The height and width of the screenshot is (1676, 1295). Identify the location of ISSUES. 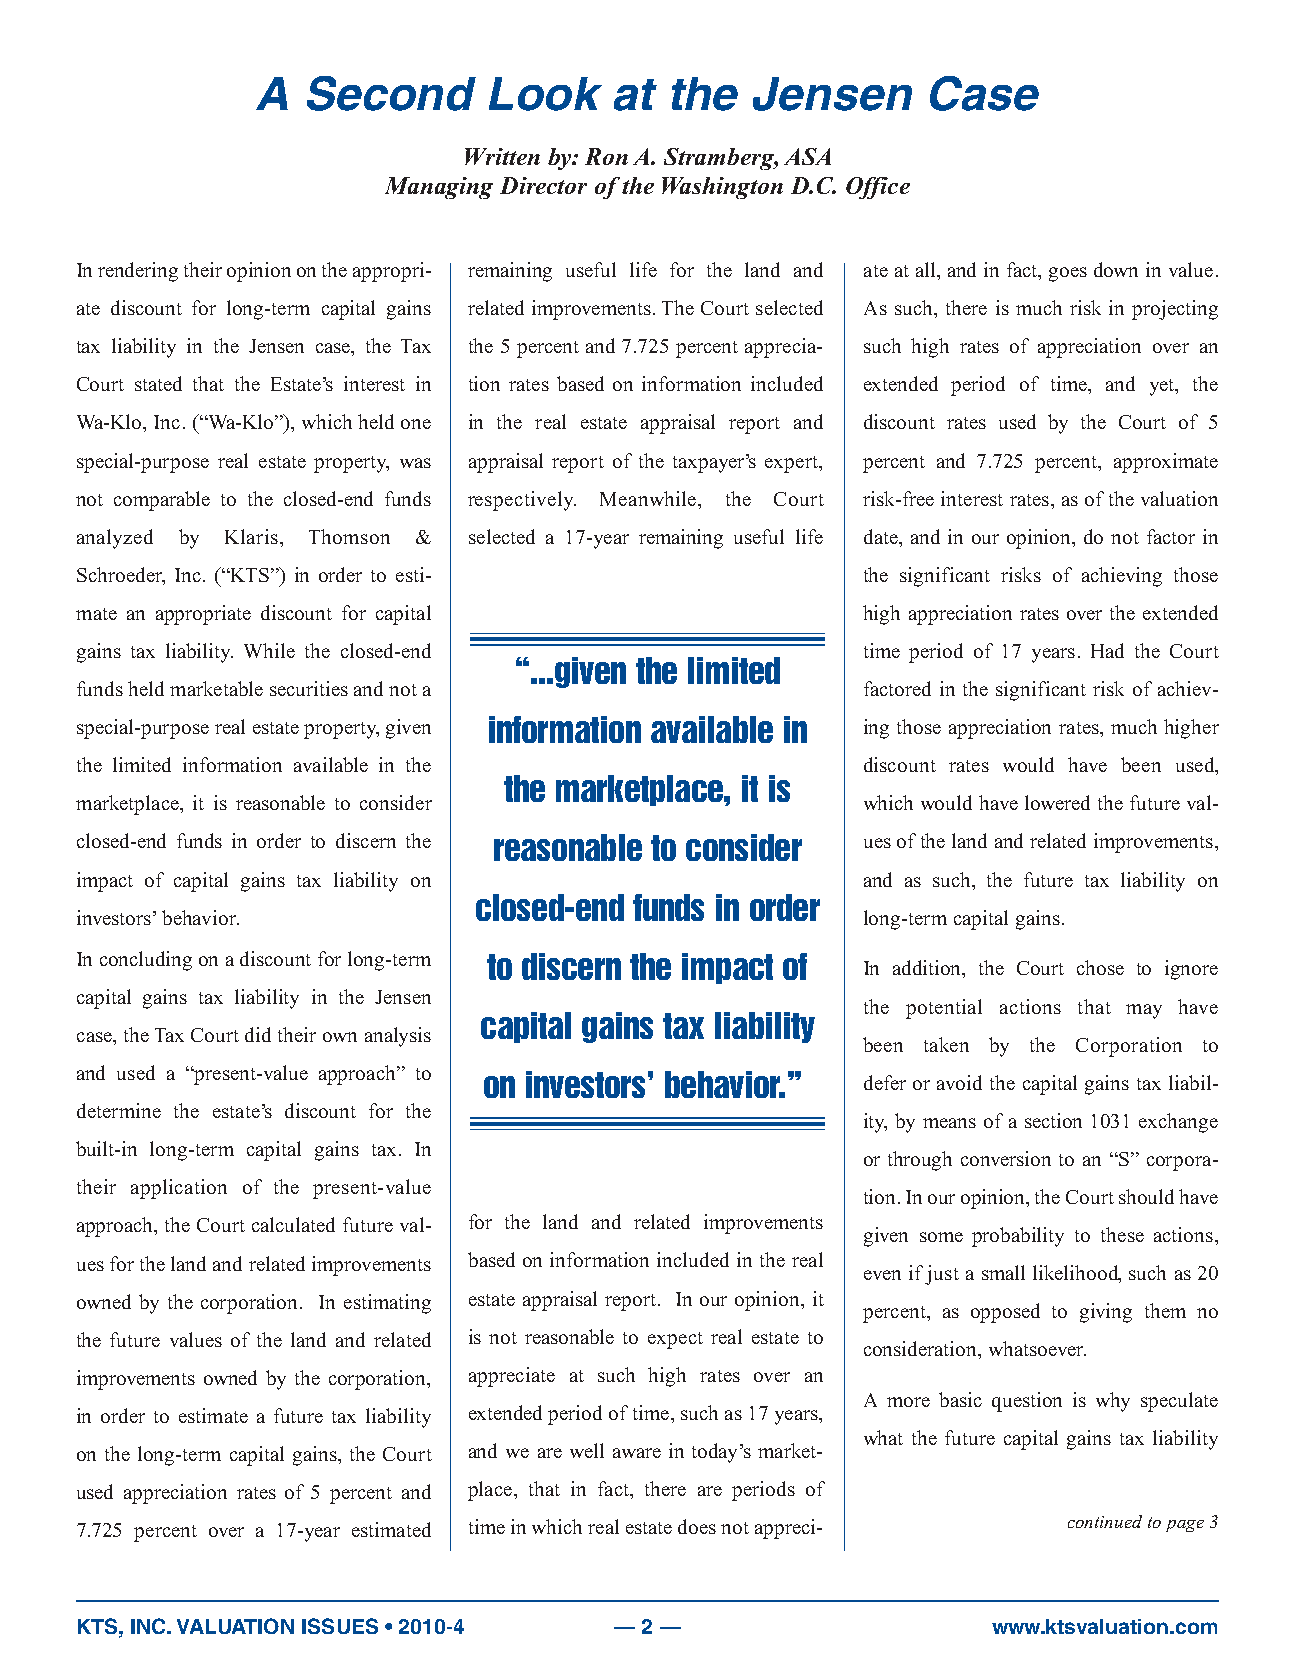
(340, 1626).
